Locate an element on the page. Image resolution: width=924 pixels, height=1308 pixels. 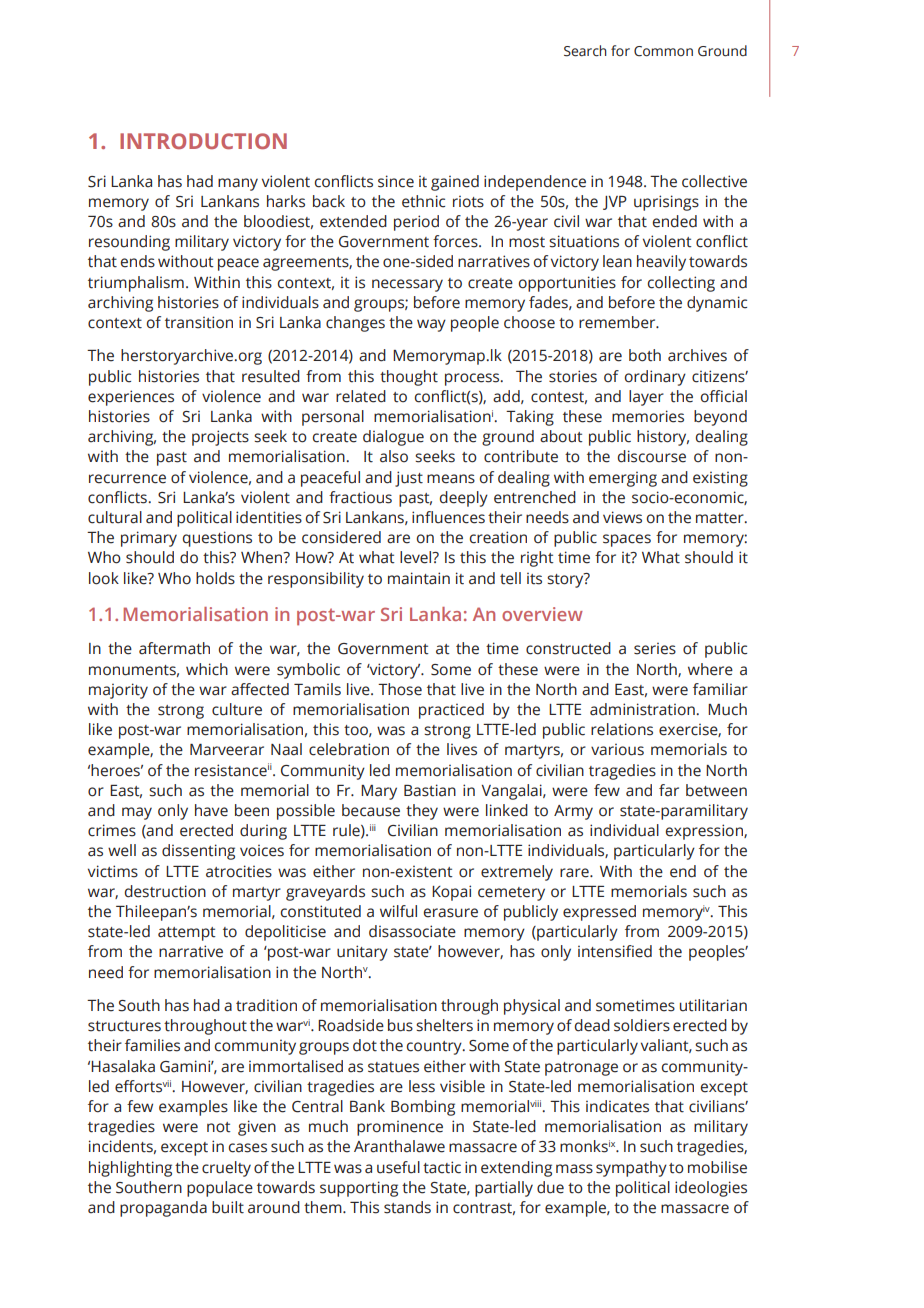
INTRODUCTION is located at coordinates (203, 141).
